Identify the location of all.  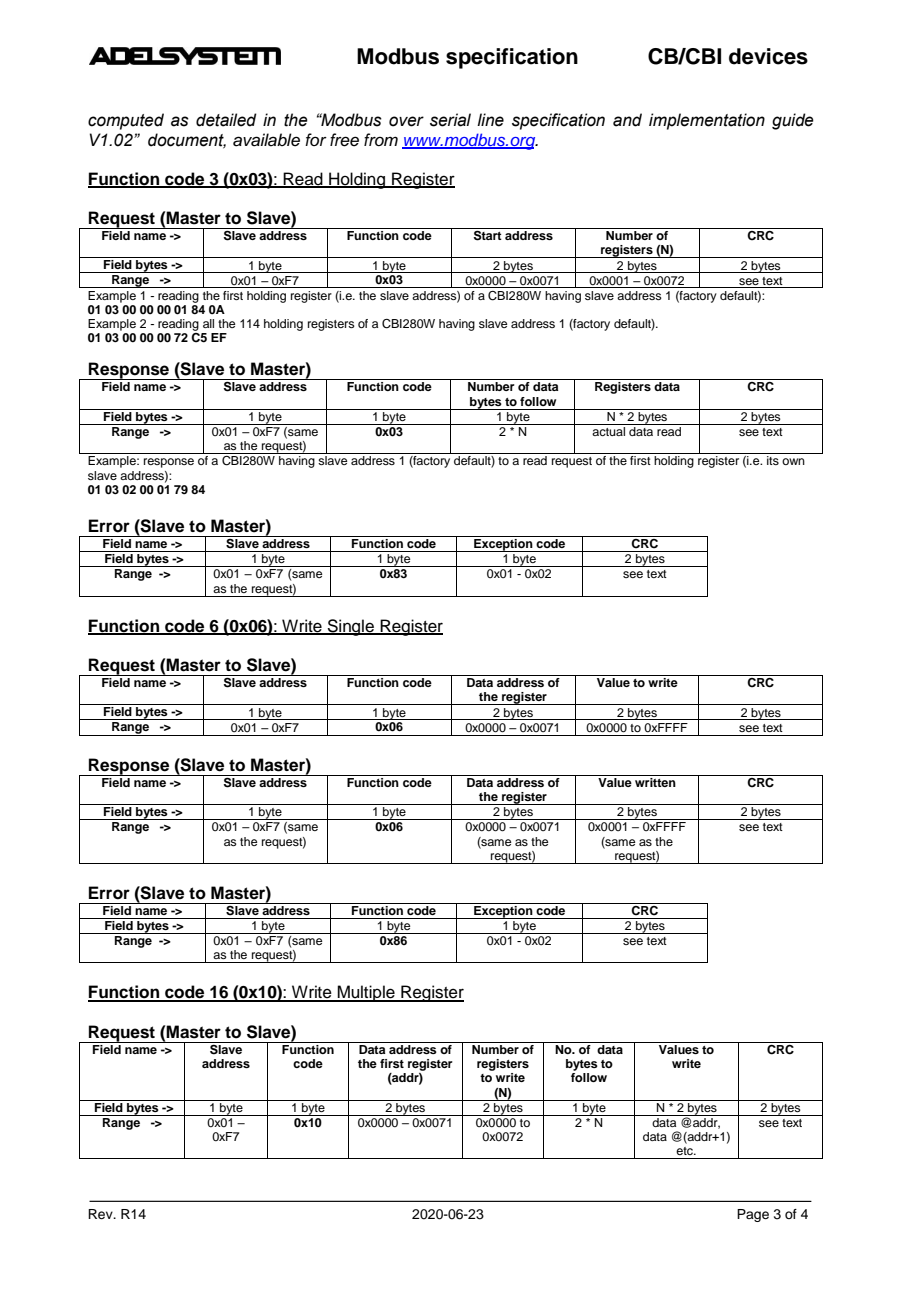
(208, 323).
